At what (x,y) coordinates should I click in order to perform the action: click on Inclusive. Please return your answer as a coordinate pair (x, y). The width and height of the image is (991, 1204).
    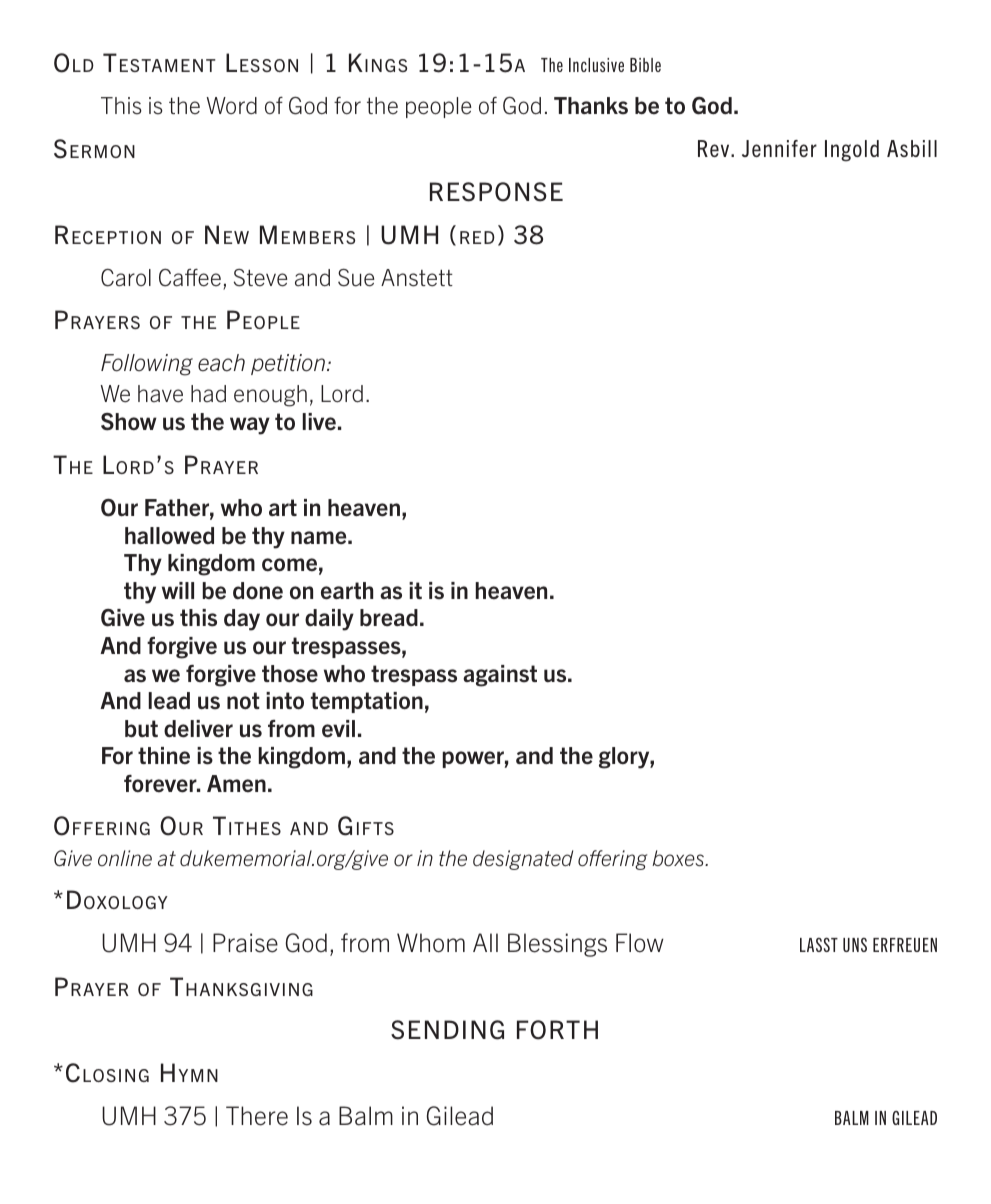
    Looking at the image, I should click on (596, 65).
